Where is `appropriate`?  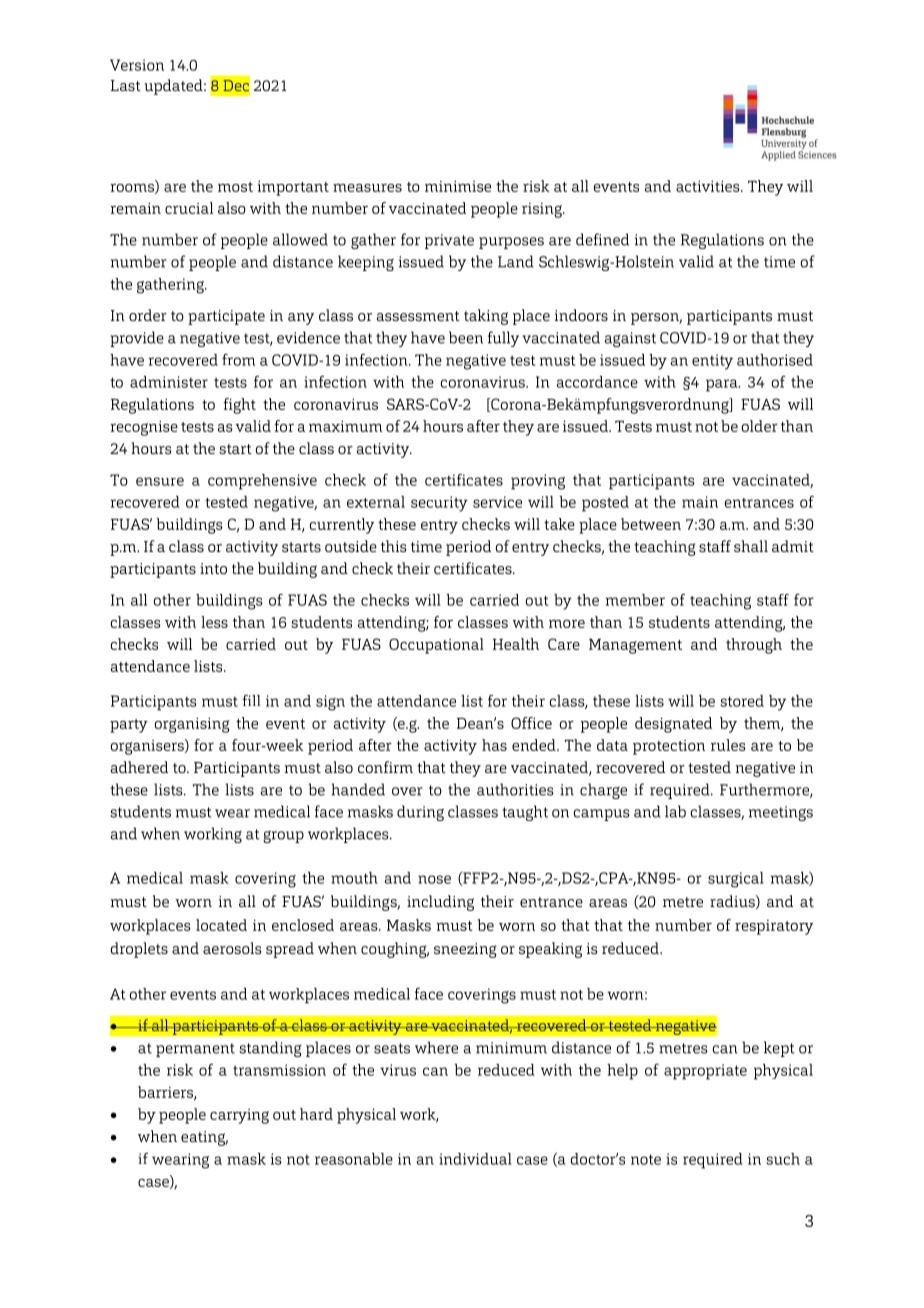
appropriate is located at coordinates (705, 1072).
